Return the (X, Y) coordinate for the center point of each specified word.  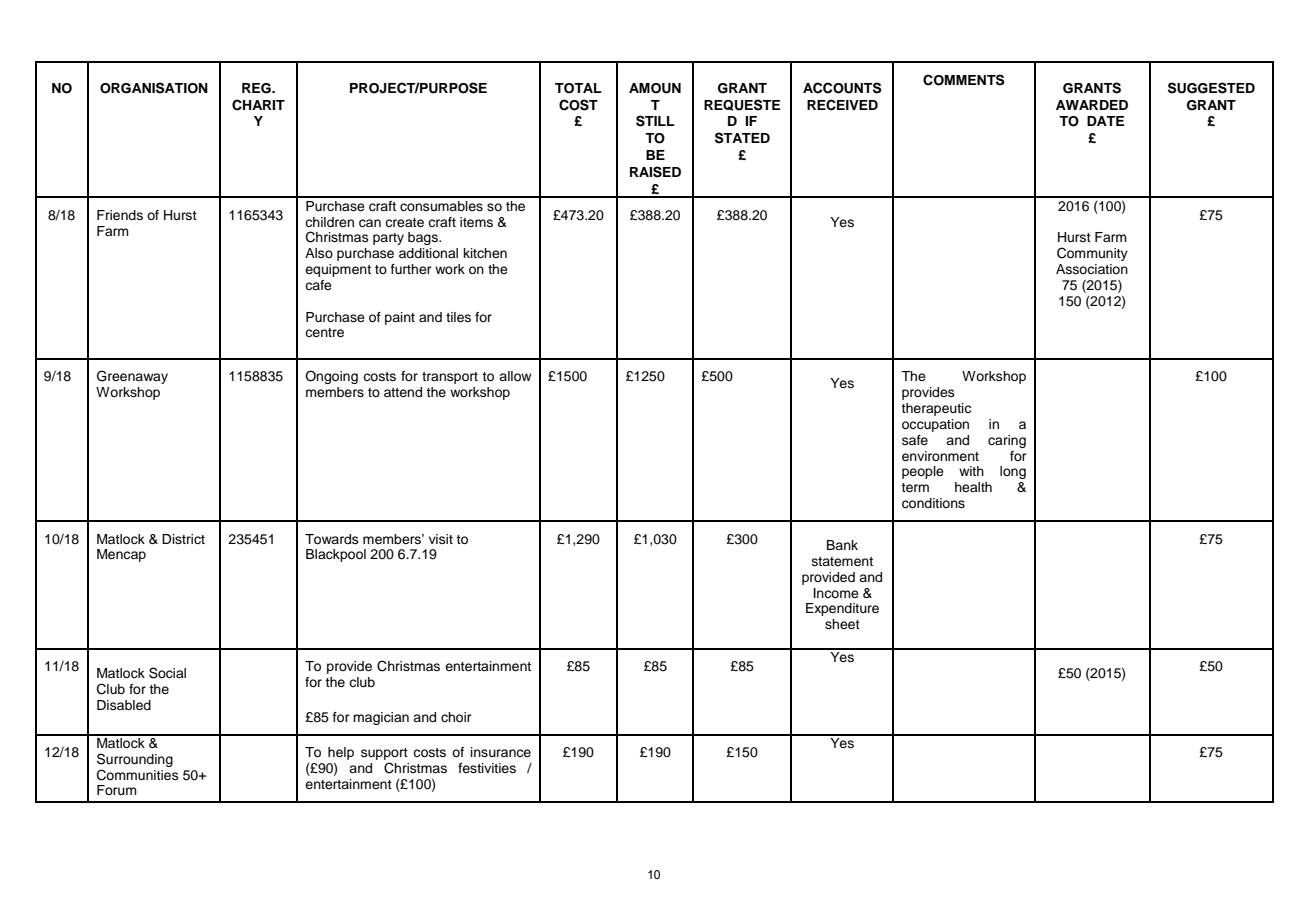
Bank (842, 545)
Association (1092, 269)
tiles (458, 317)
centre (324, 332)
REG (257, 88)
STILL (655, 121)
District (183, 539)
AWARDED (1092, 105)
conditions (933, 503)
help (341, 753)
